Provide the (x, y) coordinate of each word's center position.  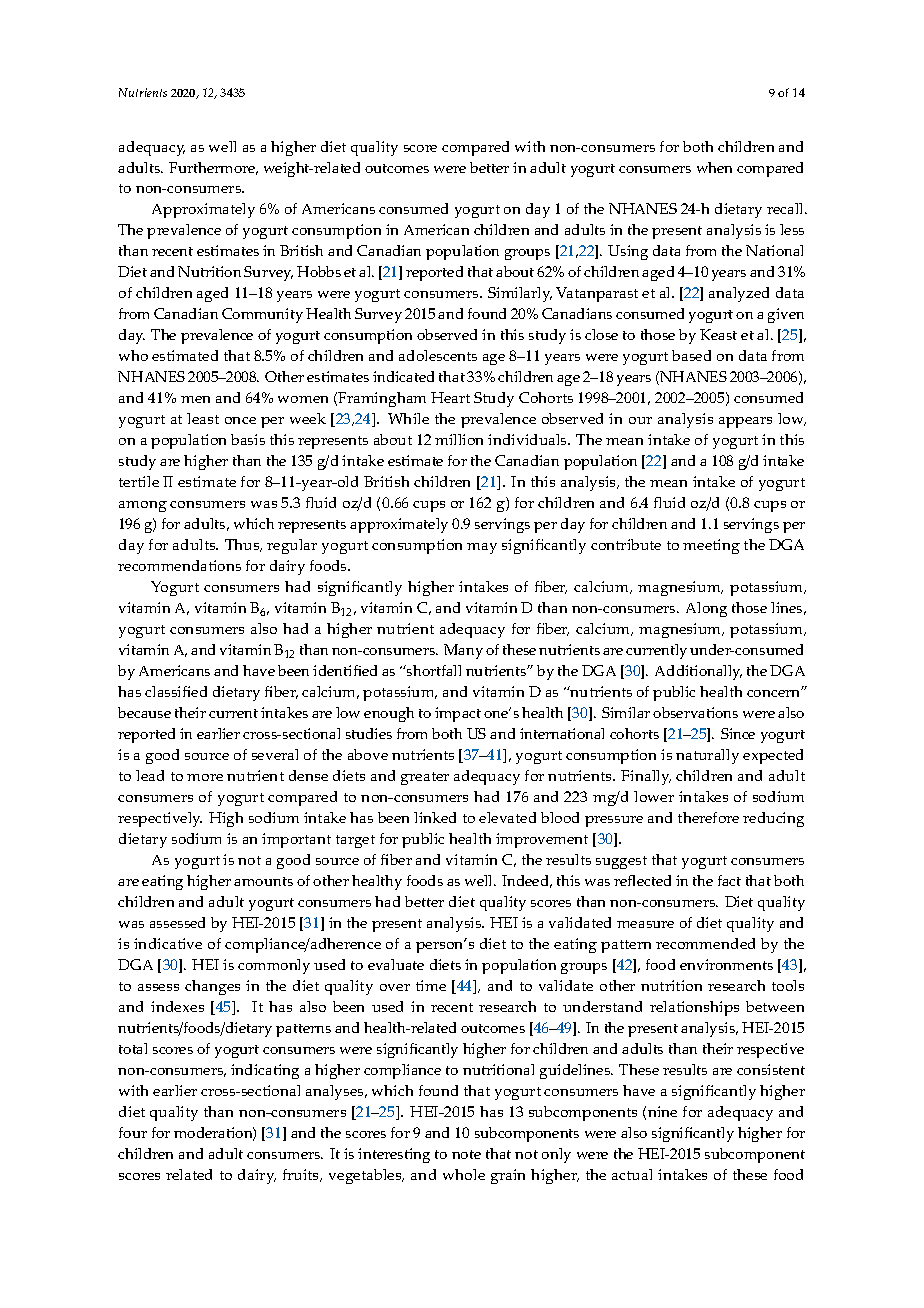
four (133, 1132)
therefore (708, 817)
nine (662, 1111)
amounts (263, 881)
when (714, 167)
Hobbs (319, 271)
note (466, 1154)
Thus (243, 545)
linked (435, 817)
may (482, 548)
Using (628, 252)
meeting (711, 546)
